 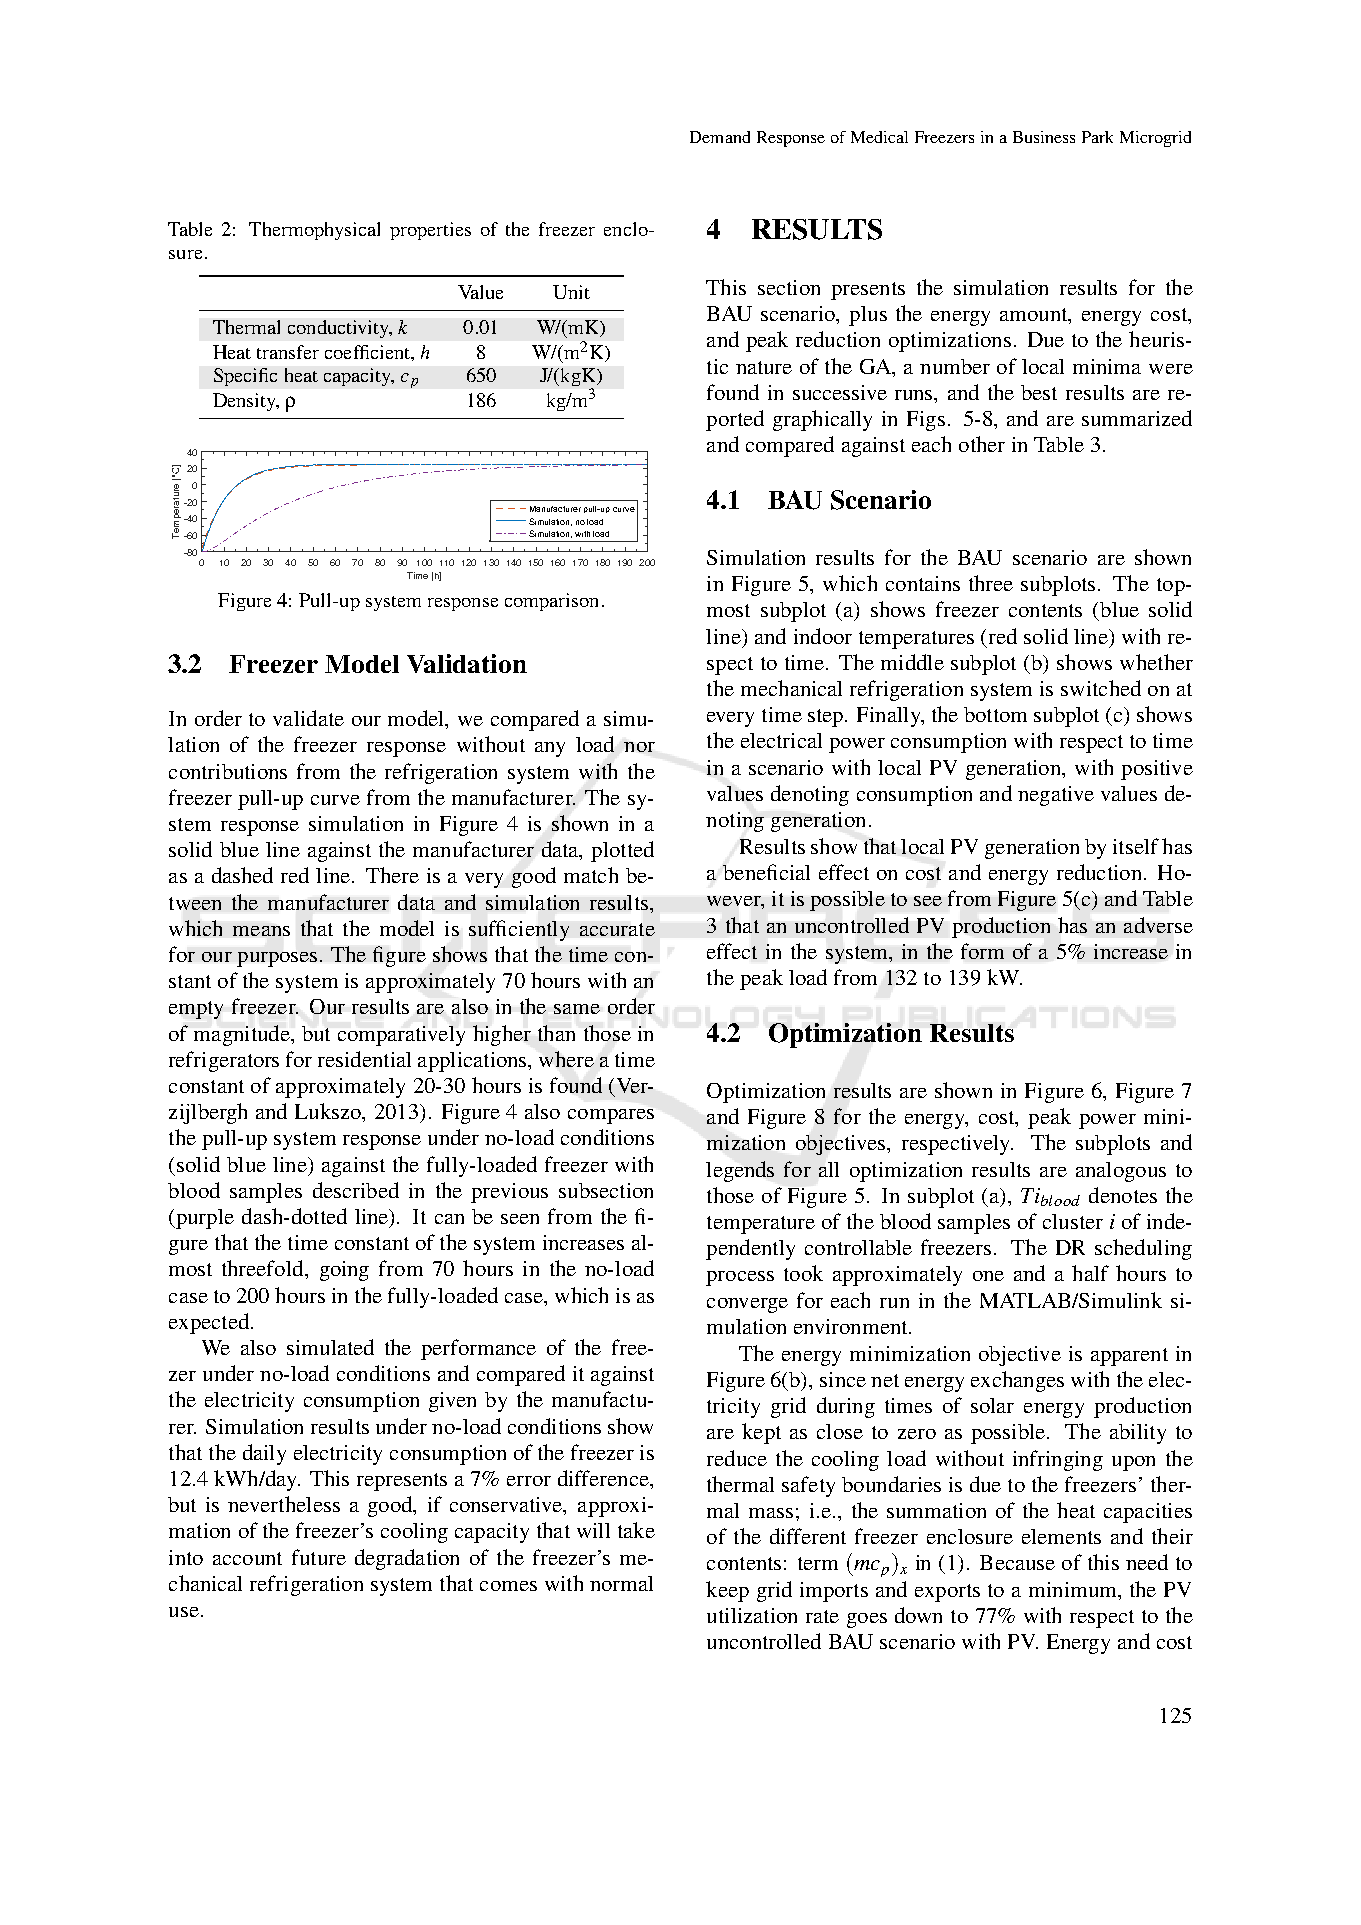 What do you see at coordinates (430, 231) in the document?
I see `properties` at bounding box center [430, 231].
